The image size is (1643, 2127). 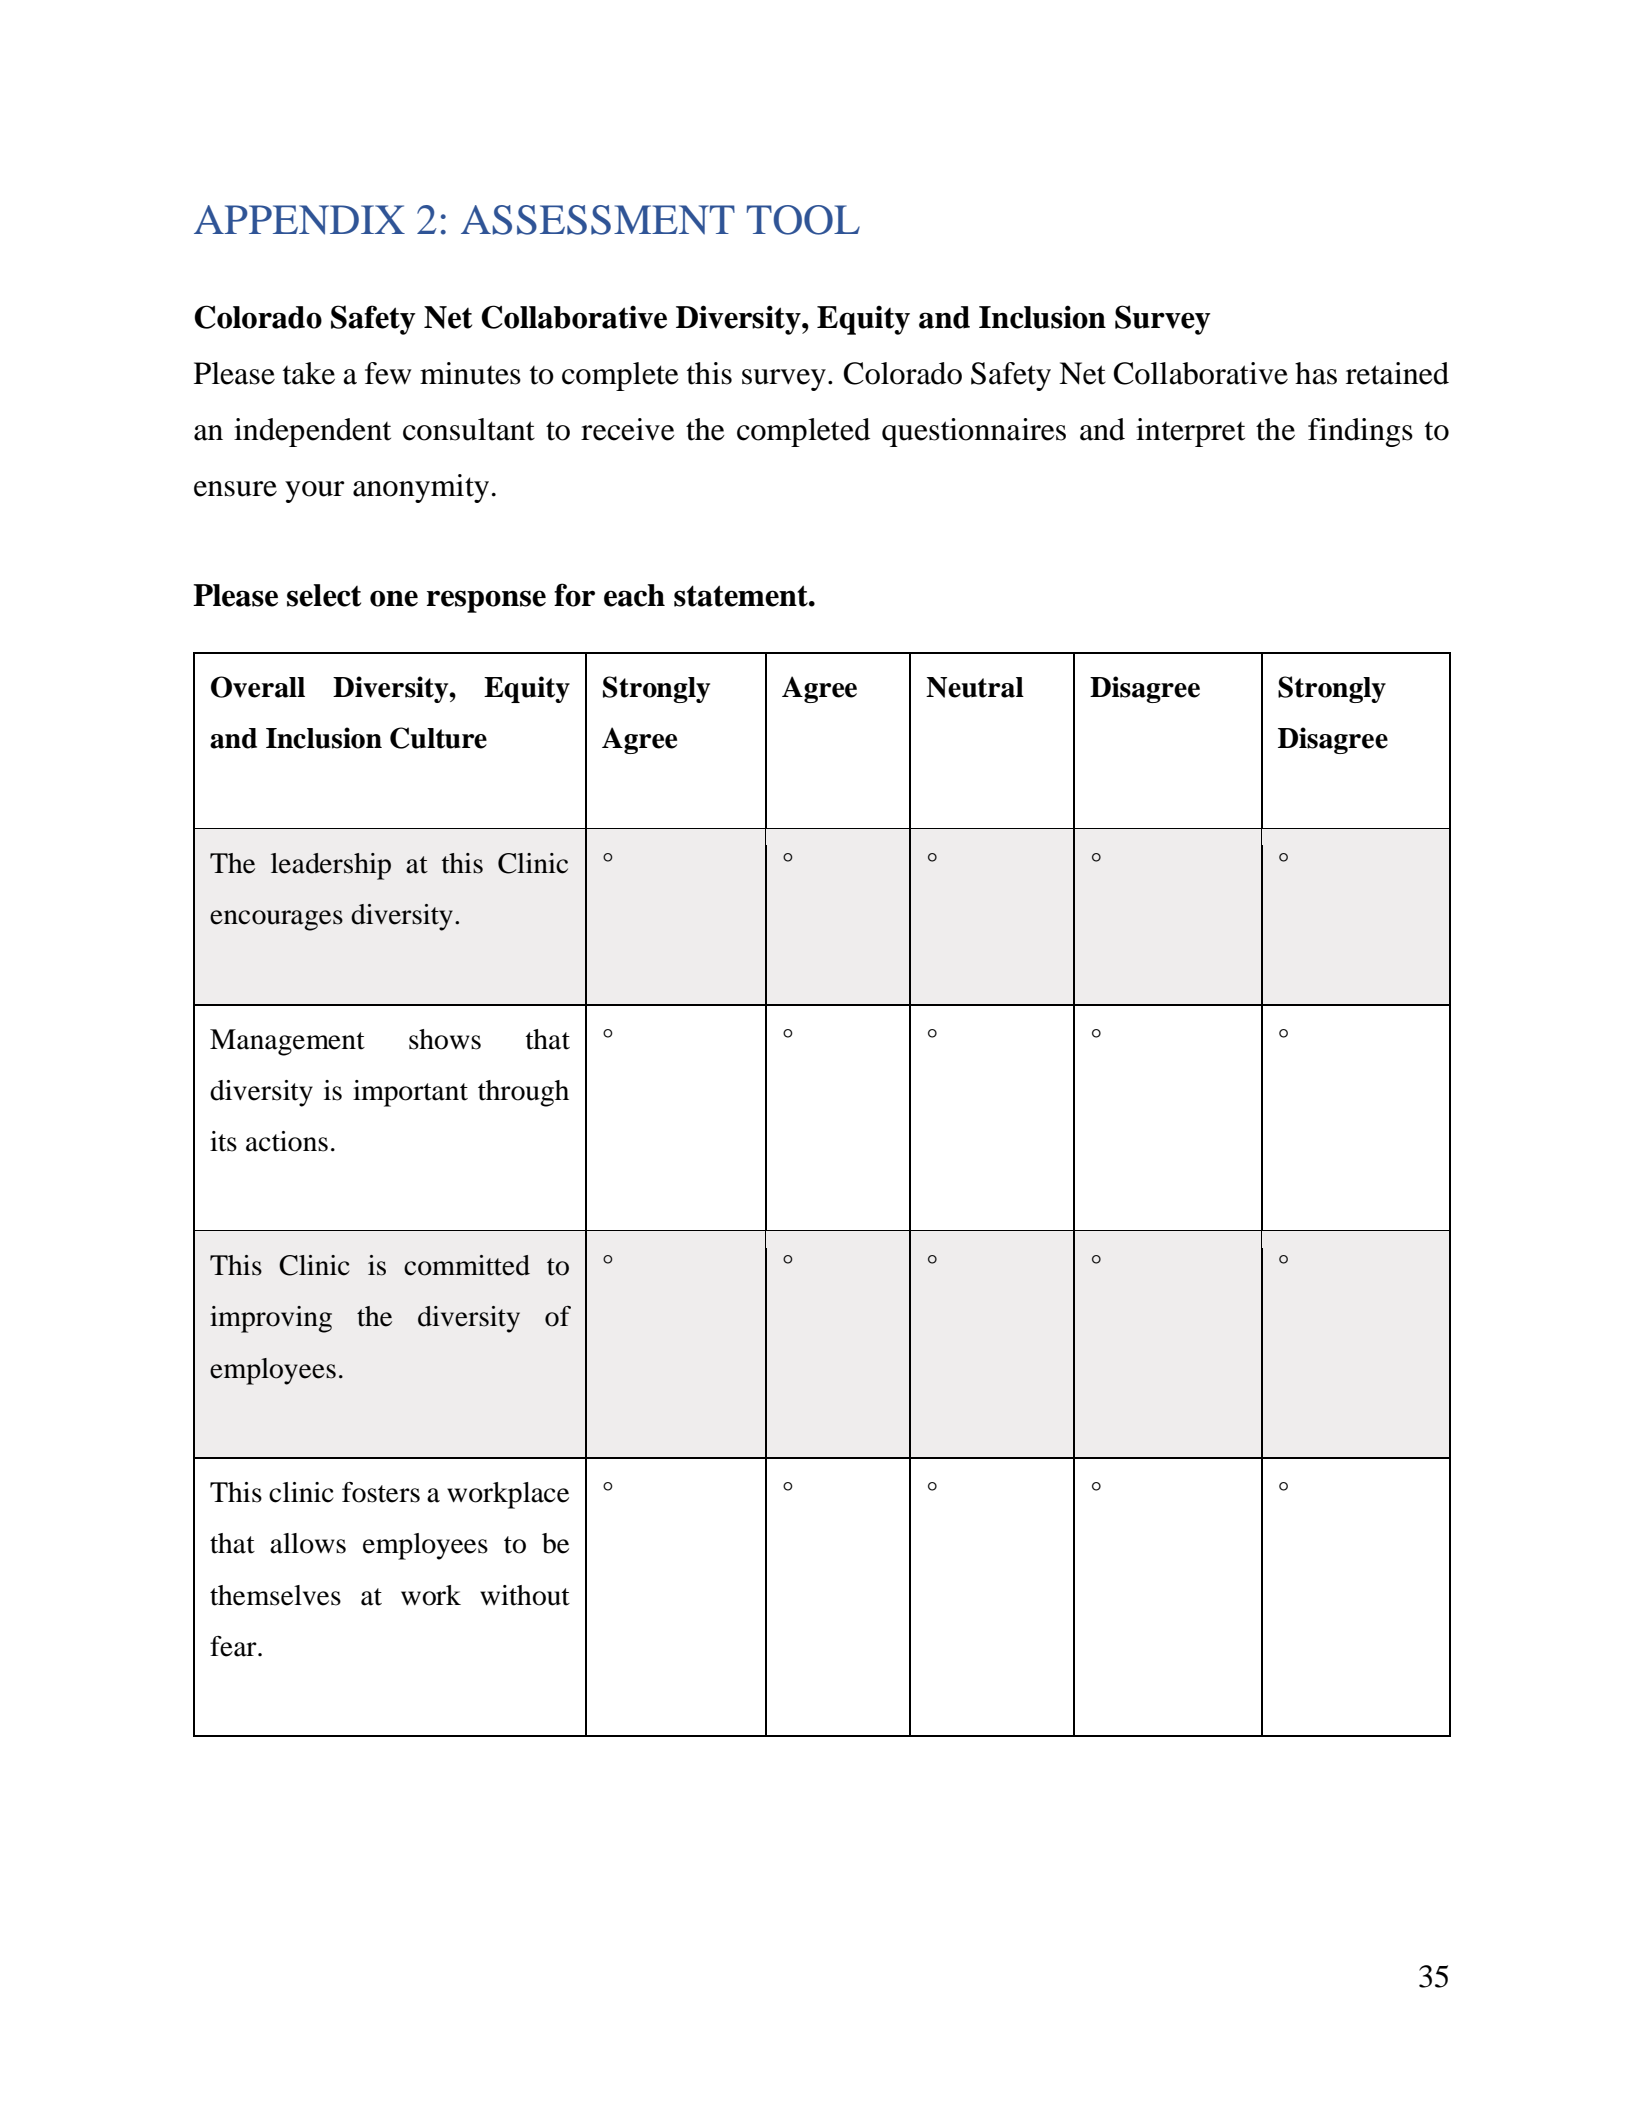 What do you see at coordinates (975, 687) in the document?
I see `Neutral` at bounding box center [975, 687].
